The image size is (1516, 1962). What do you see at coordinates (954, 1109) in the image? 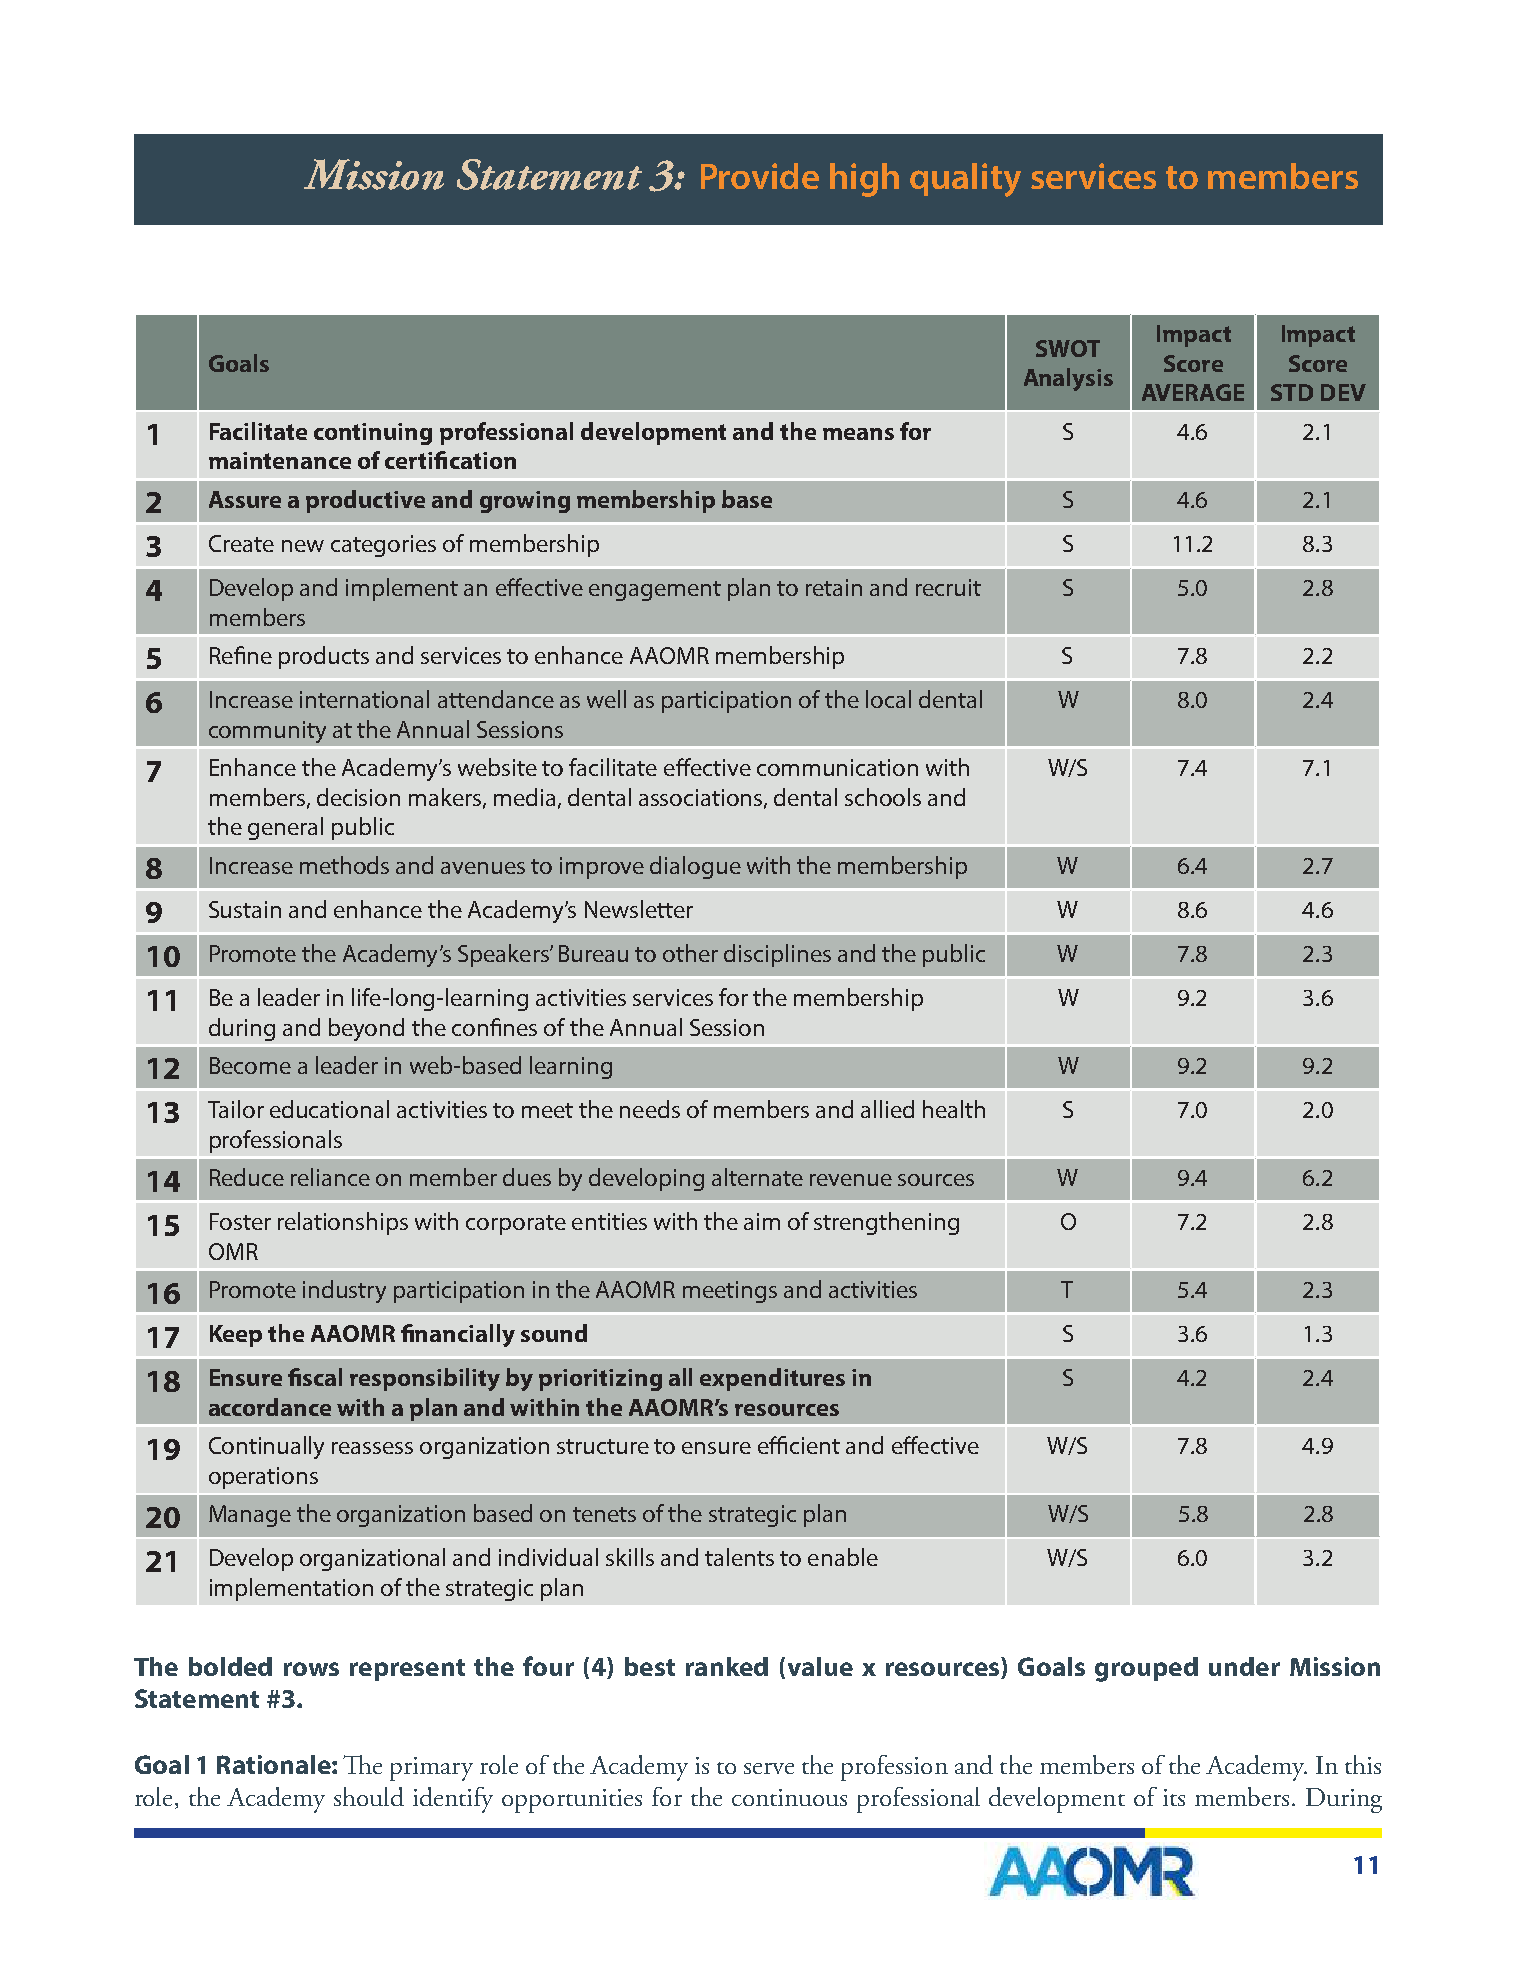
I see `health` at bounding box center [954, 1109].
